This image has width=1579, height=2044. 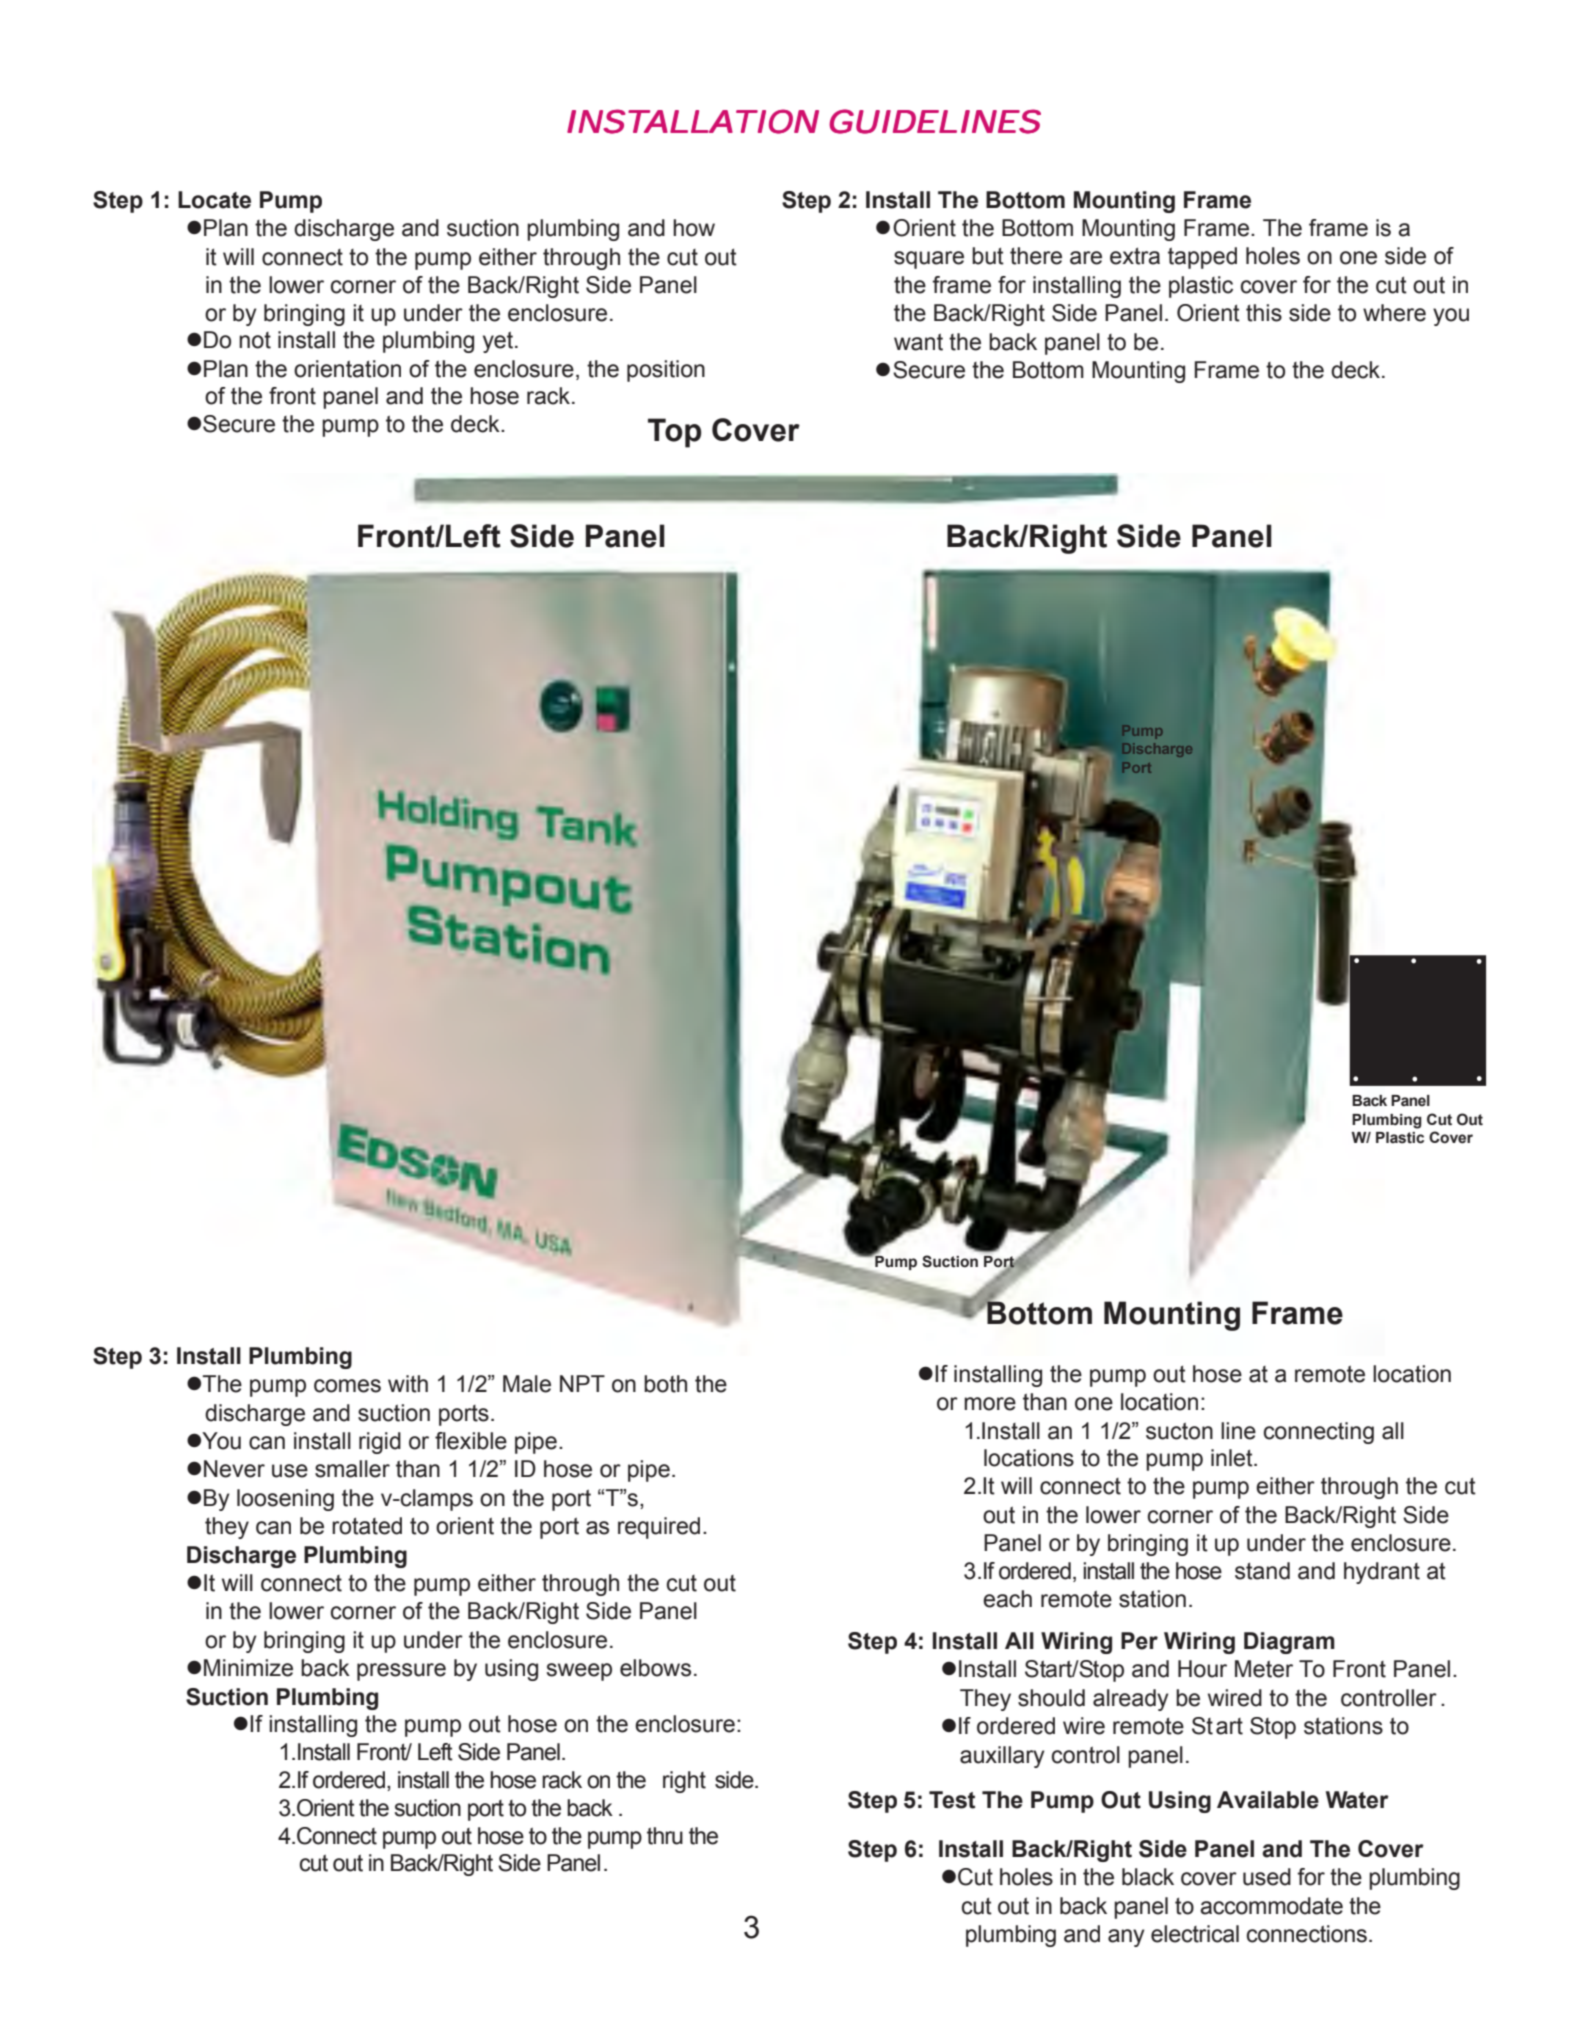 I want to click on comes, so click(x=347, y=1386).
